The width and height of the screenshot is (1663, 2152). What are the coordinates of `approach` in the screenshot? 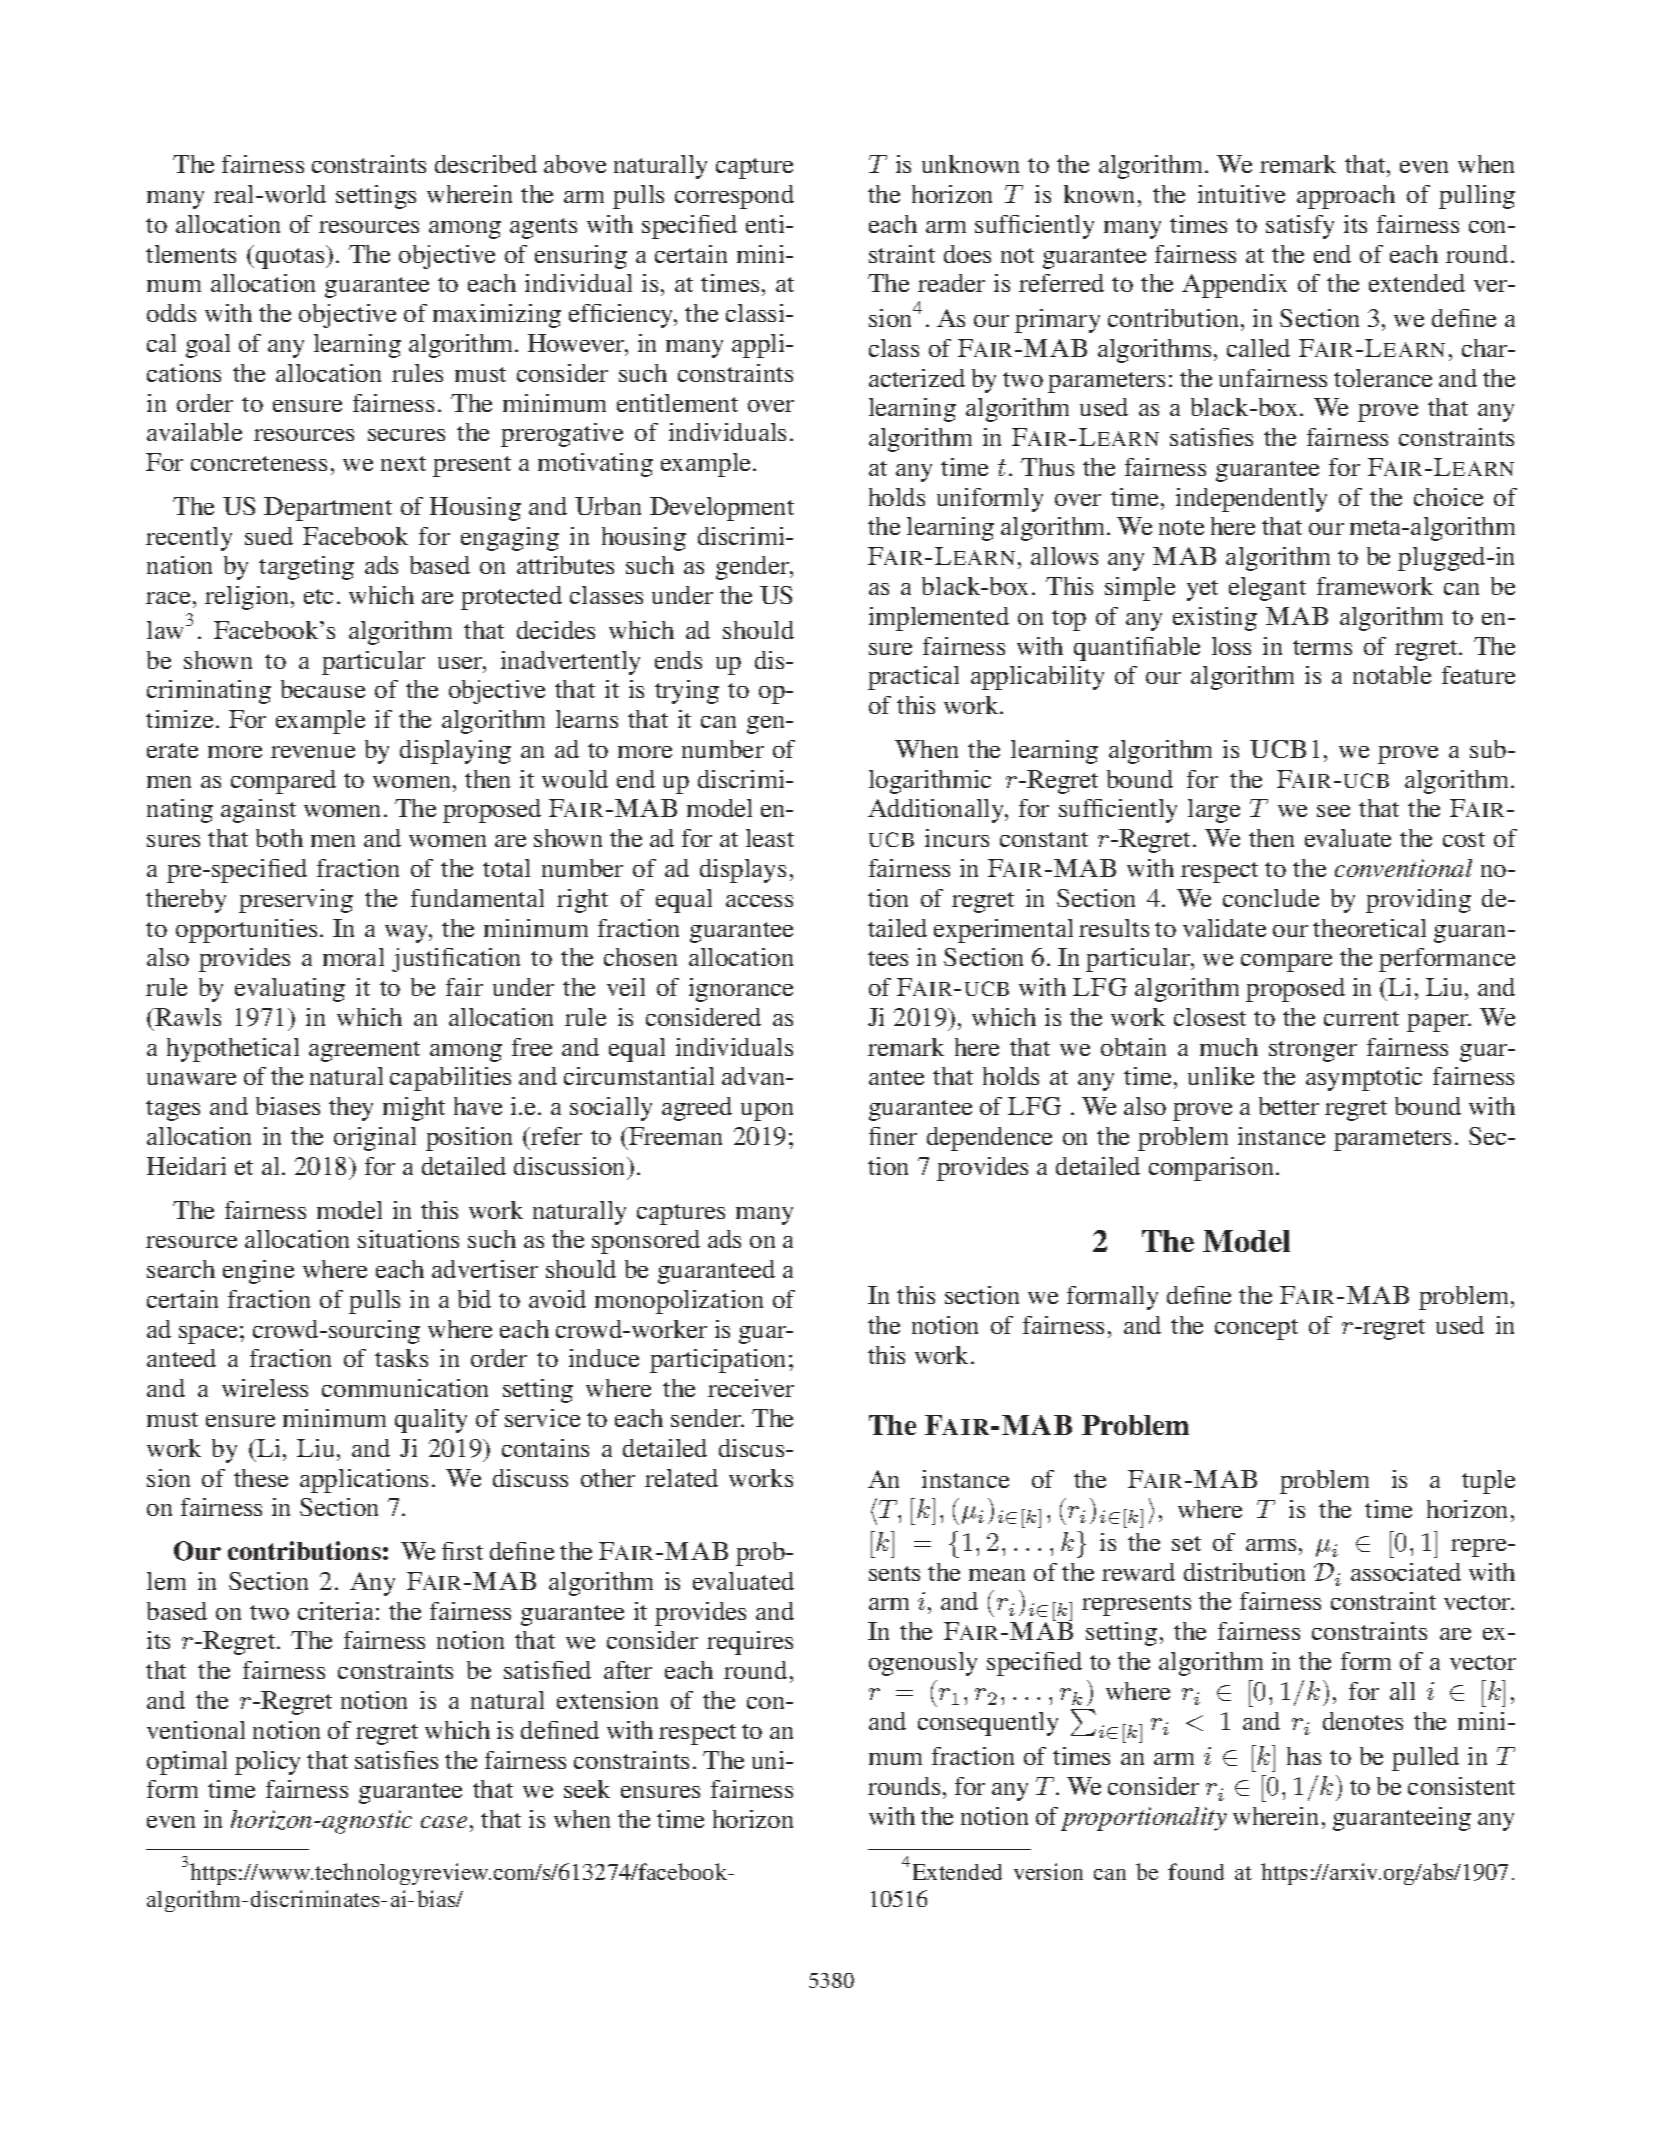 It's located at (1346, 197).
